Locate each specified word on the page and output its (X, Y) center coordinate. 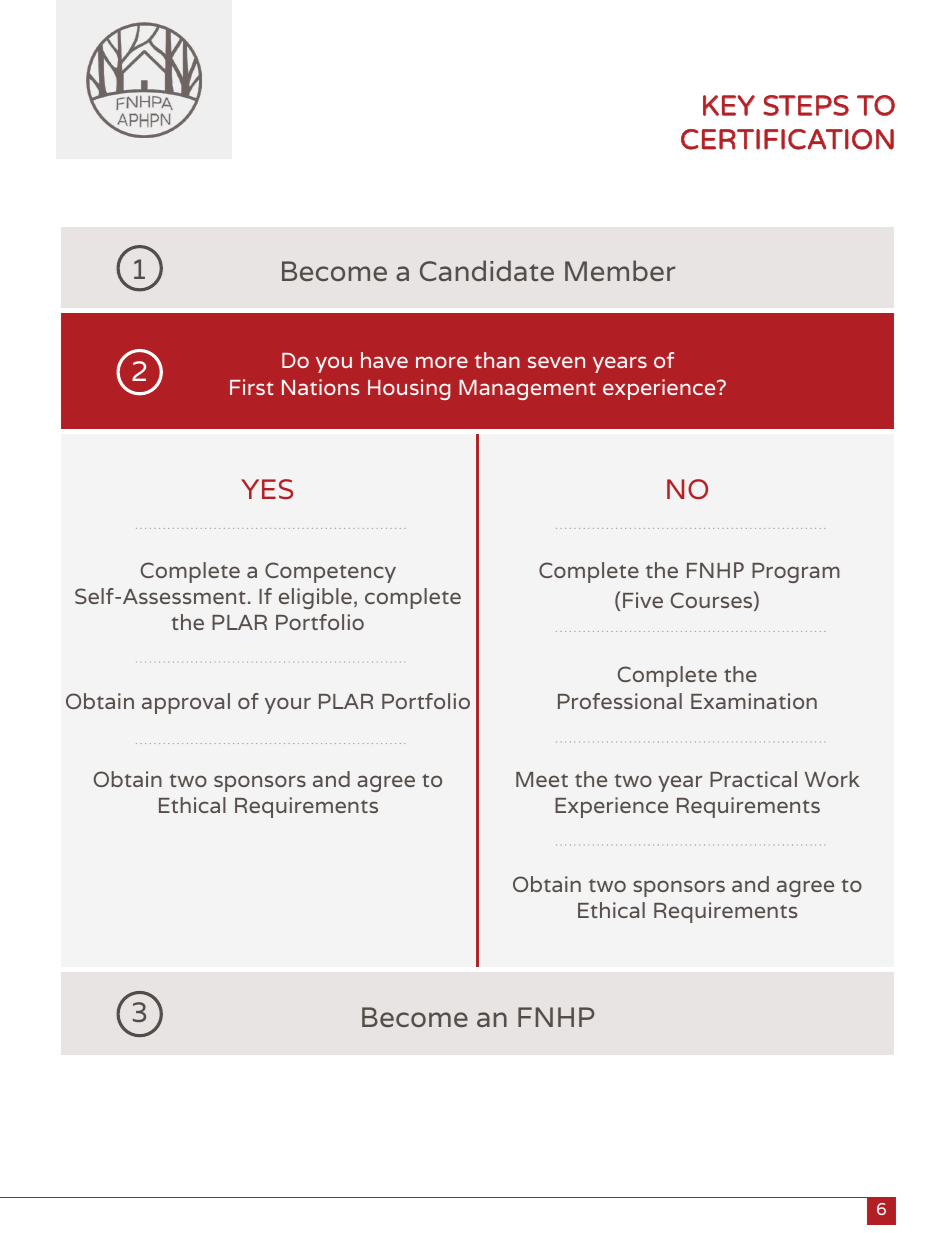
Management (527, 390)
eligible (315, 598)
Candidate (487, 270)
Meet (542, 779)
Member (620, 270)
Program (796, 573)
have (384, 360)
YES (267, 489)
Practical (753, 779)
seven (556, 362)
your (288, 705)
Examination (754, 701)
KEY (729, 105)
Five (643, 600)
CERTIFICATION (787, 139)
